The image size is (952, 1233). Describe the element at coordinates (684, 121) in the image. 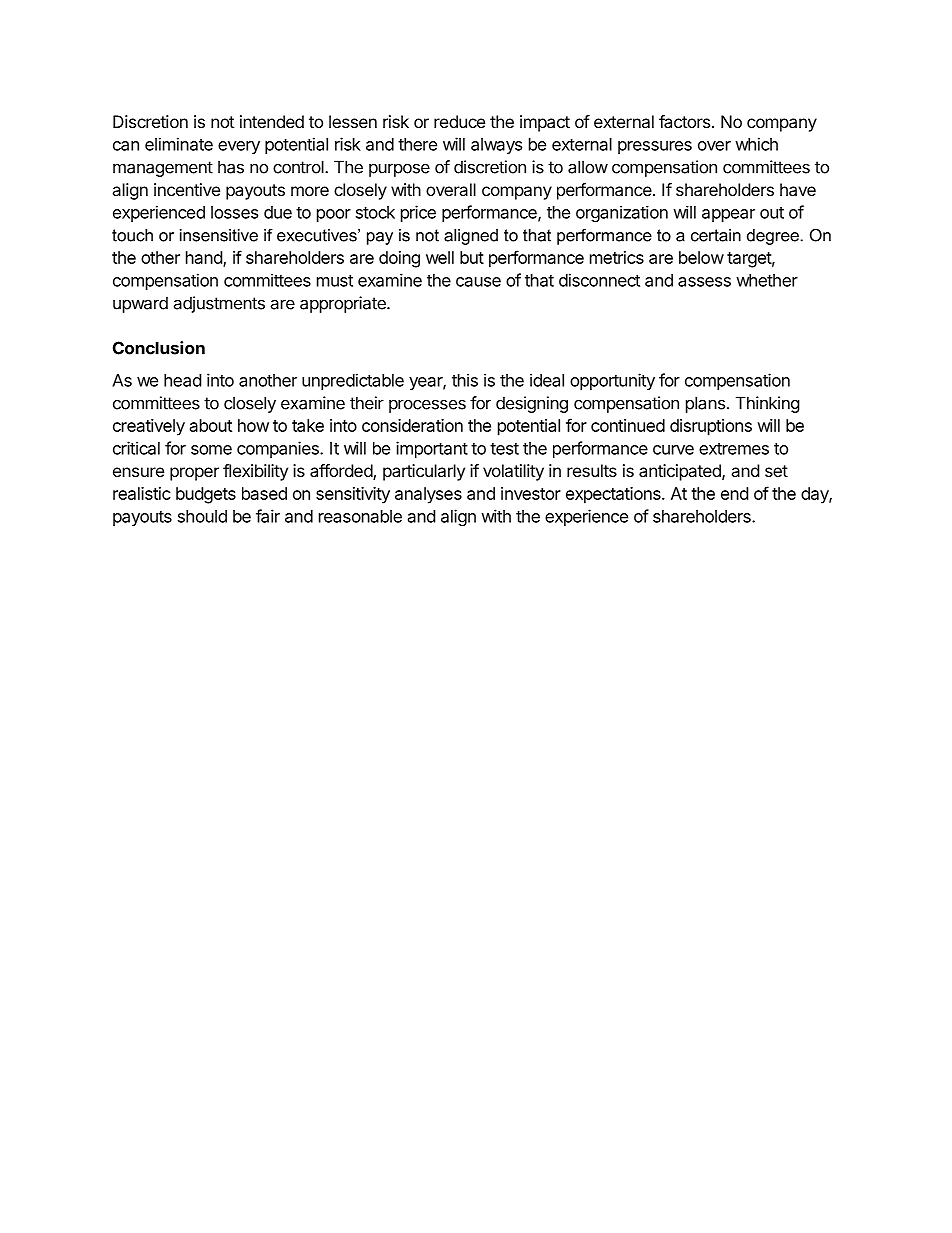

I see `factors` at that location.
